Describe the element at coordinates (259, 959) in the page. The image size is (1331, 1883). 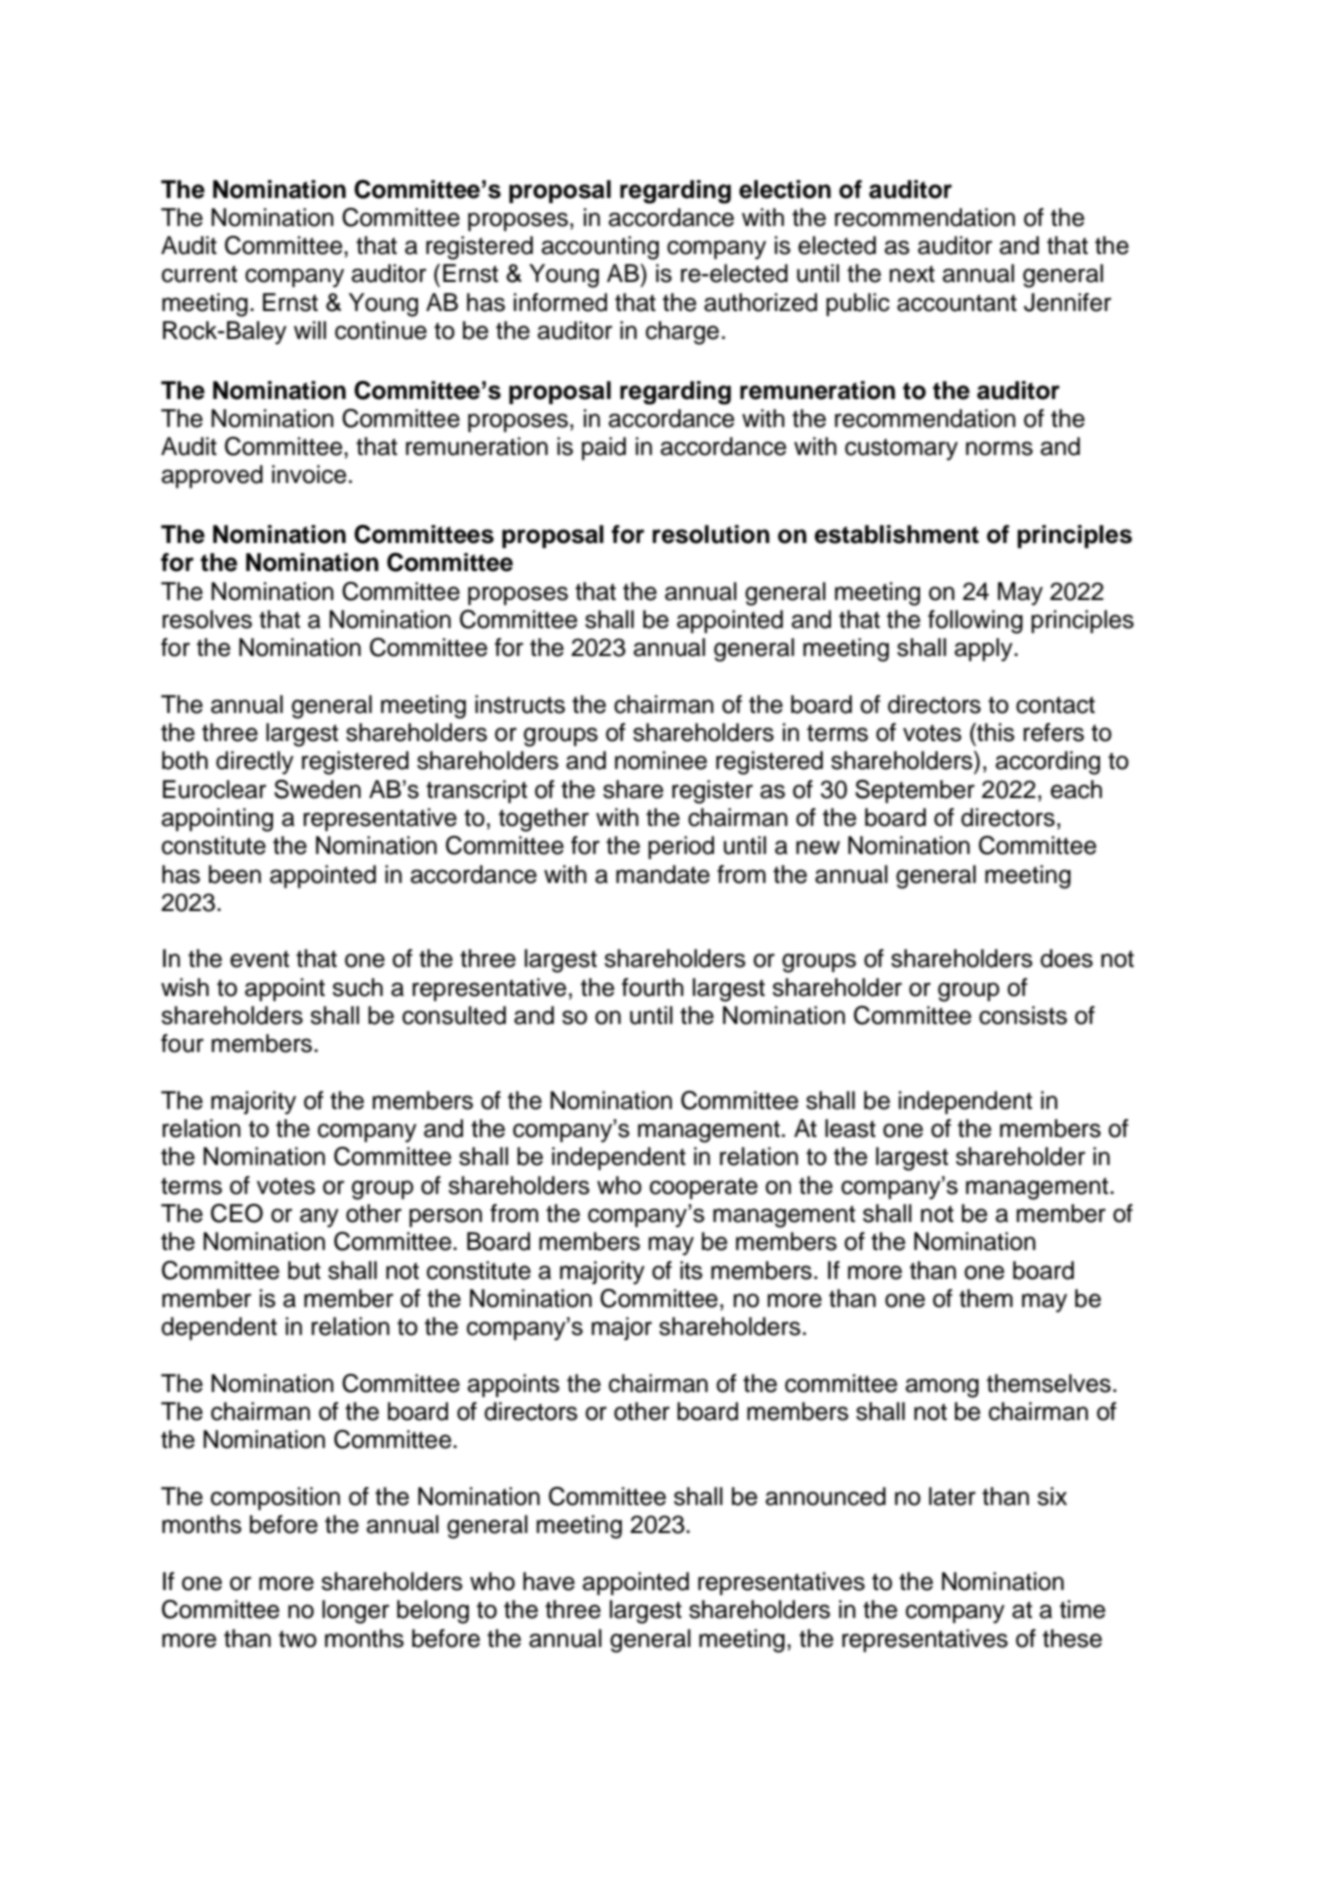
I see `event` at that location.
